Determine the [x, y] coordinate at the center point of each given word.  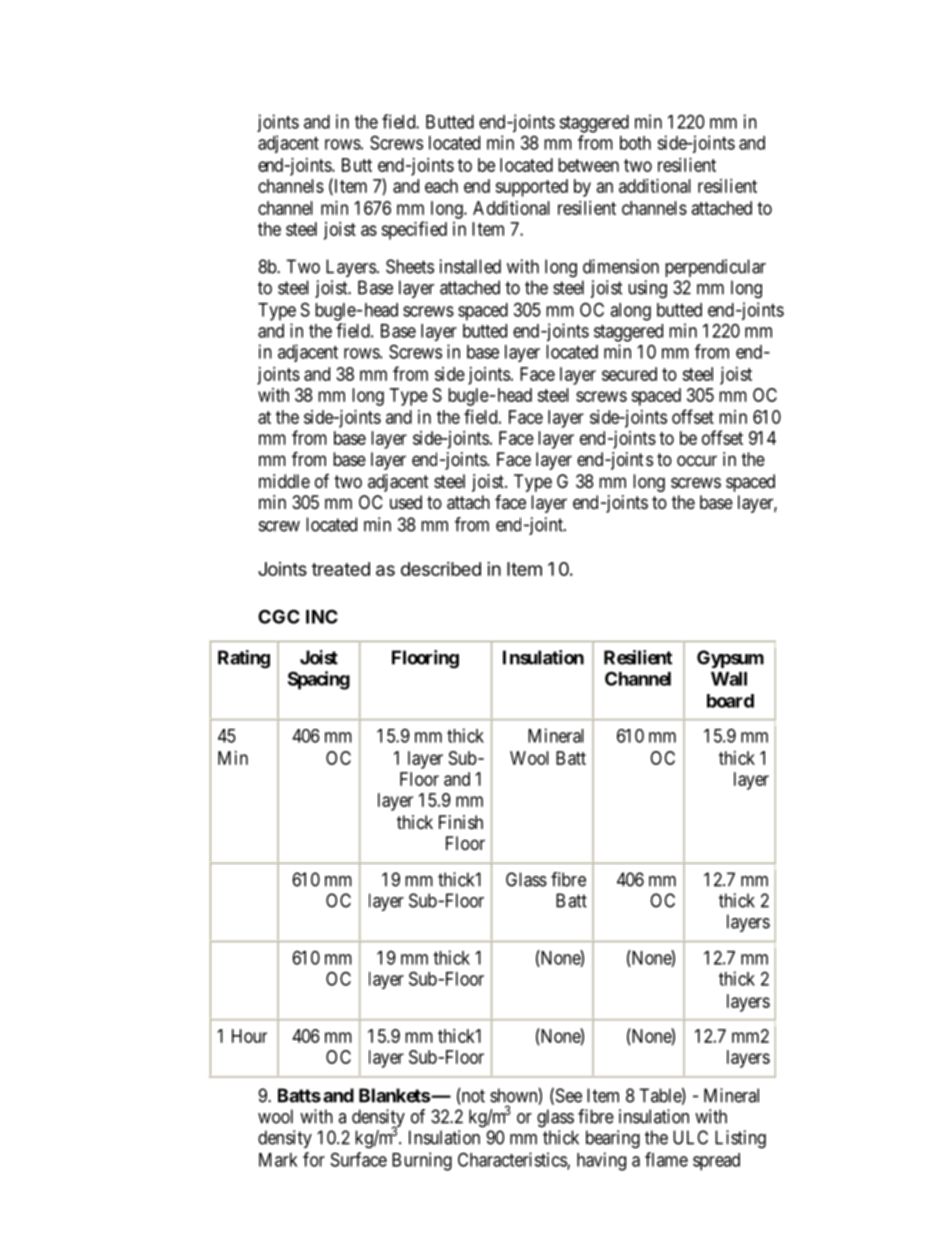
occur [697, 460]
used [406, 502]
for [314, 1159]
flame [666, 1159]
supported [531, 188]
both [635, 143]
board [730, 701]
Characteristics [513, 1160]
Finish [461, 822]
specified [414, 230]
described [441, 569]
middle [284, 481]
